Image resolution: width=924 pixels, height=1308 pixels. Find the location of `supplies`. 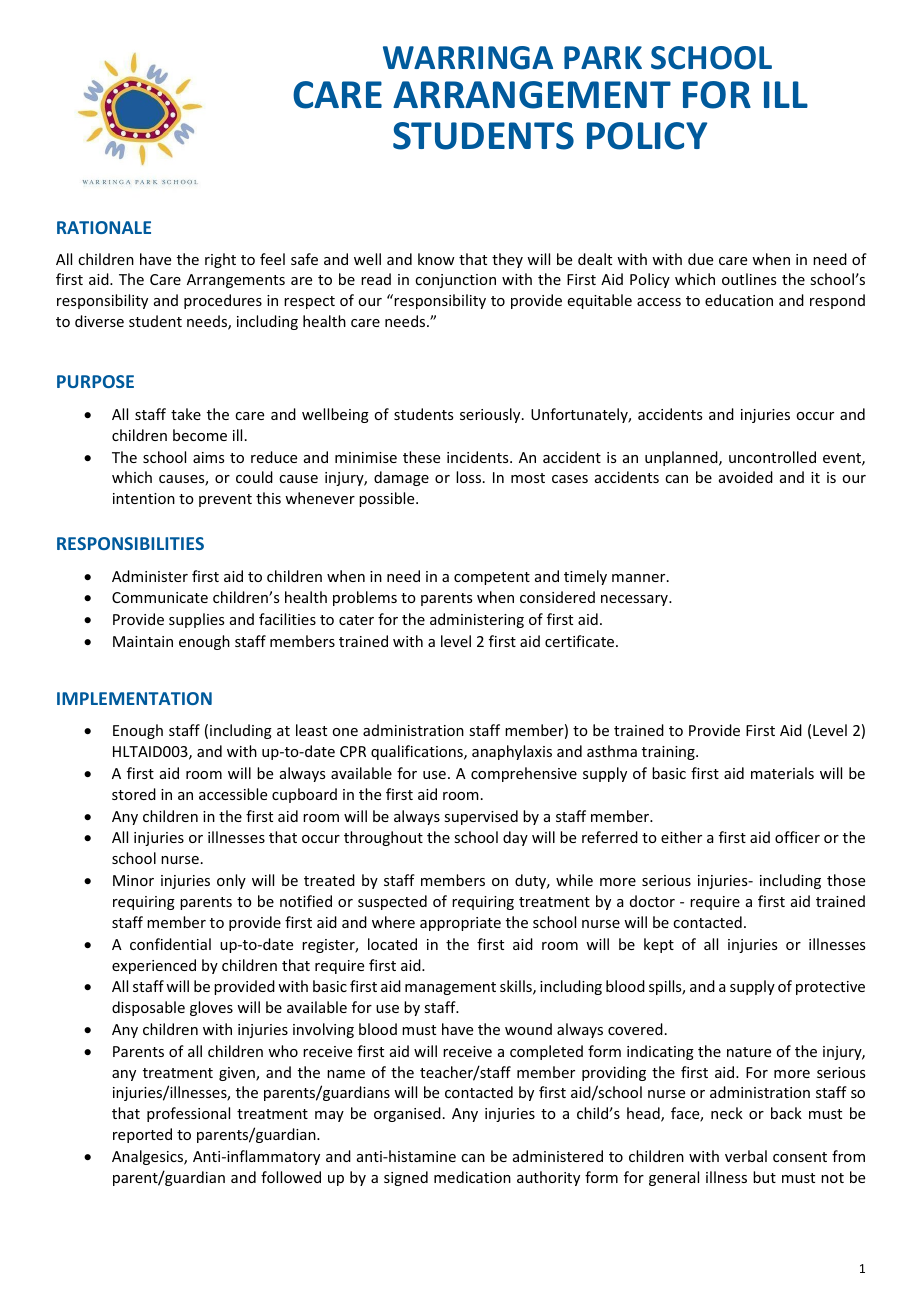

supplies is located at coordinates (196, 620).
